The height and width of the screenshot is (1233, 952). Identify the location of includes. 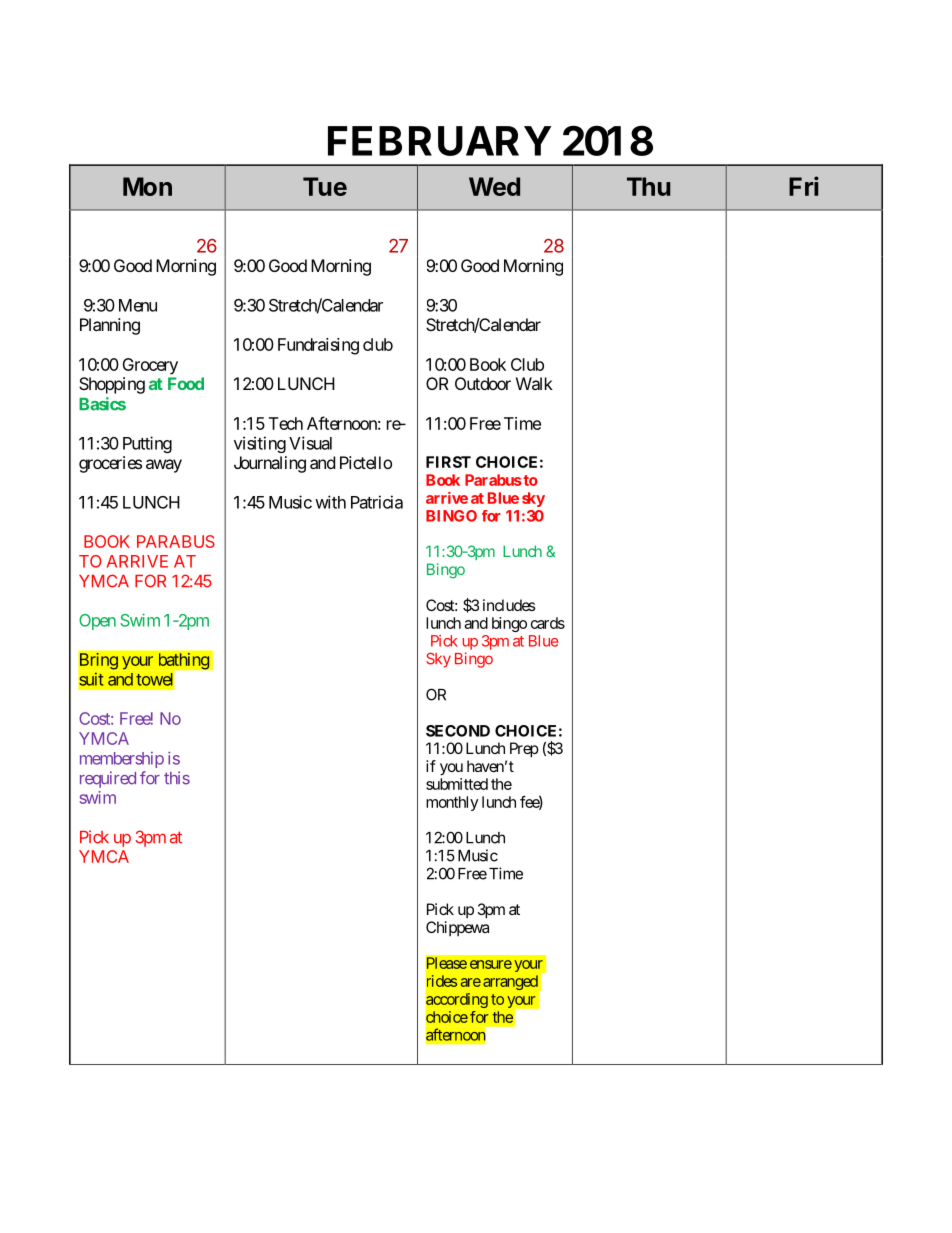
(509, 605).
